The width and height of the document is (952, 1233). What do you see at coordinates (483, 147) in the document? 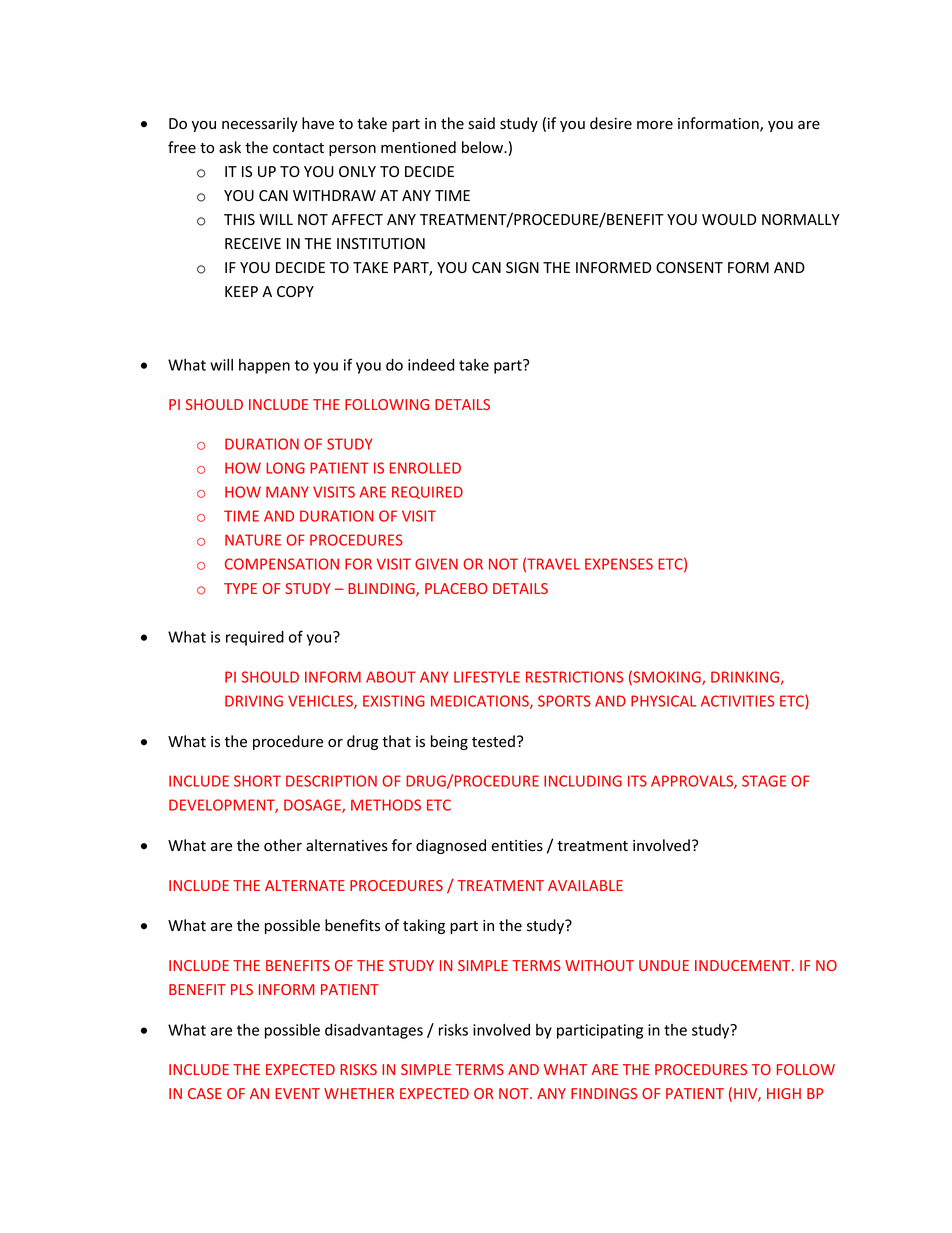
I see `below` at bounding box center [483, 147].
